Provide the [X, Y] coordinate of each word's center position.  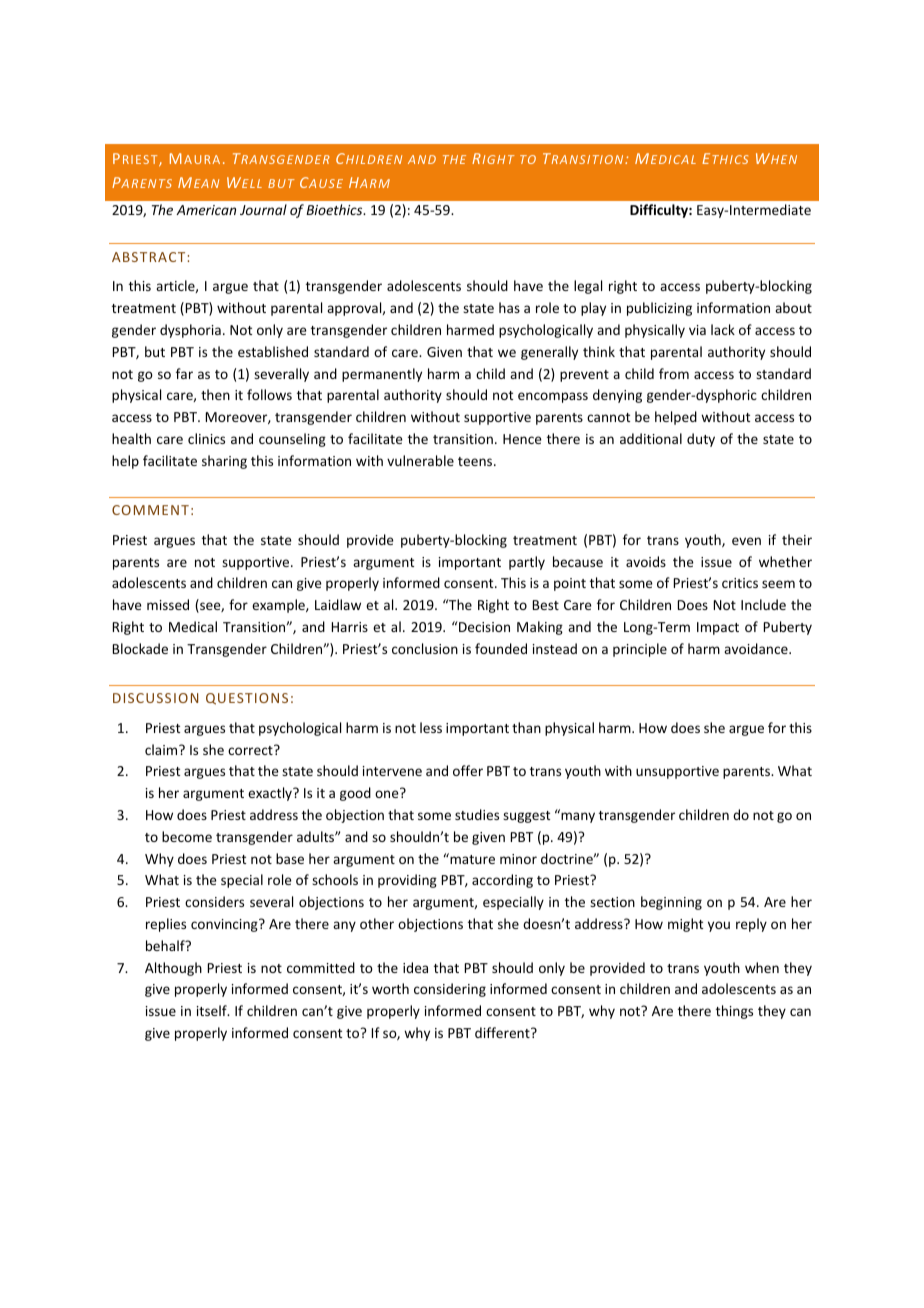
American [206, 210]
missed [168, 604]
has [509, 307]
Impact [718, 628]
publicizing [659, 309]
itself [213, 1010]
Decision [483, 626]
